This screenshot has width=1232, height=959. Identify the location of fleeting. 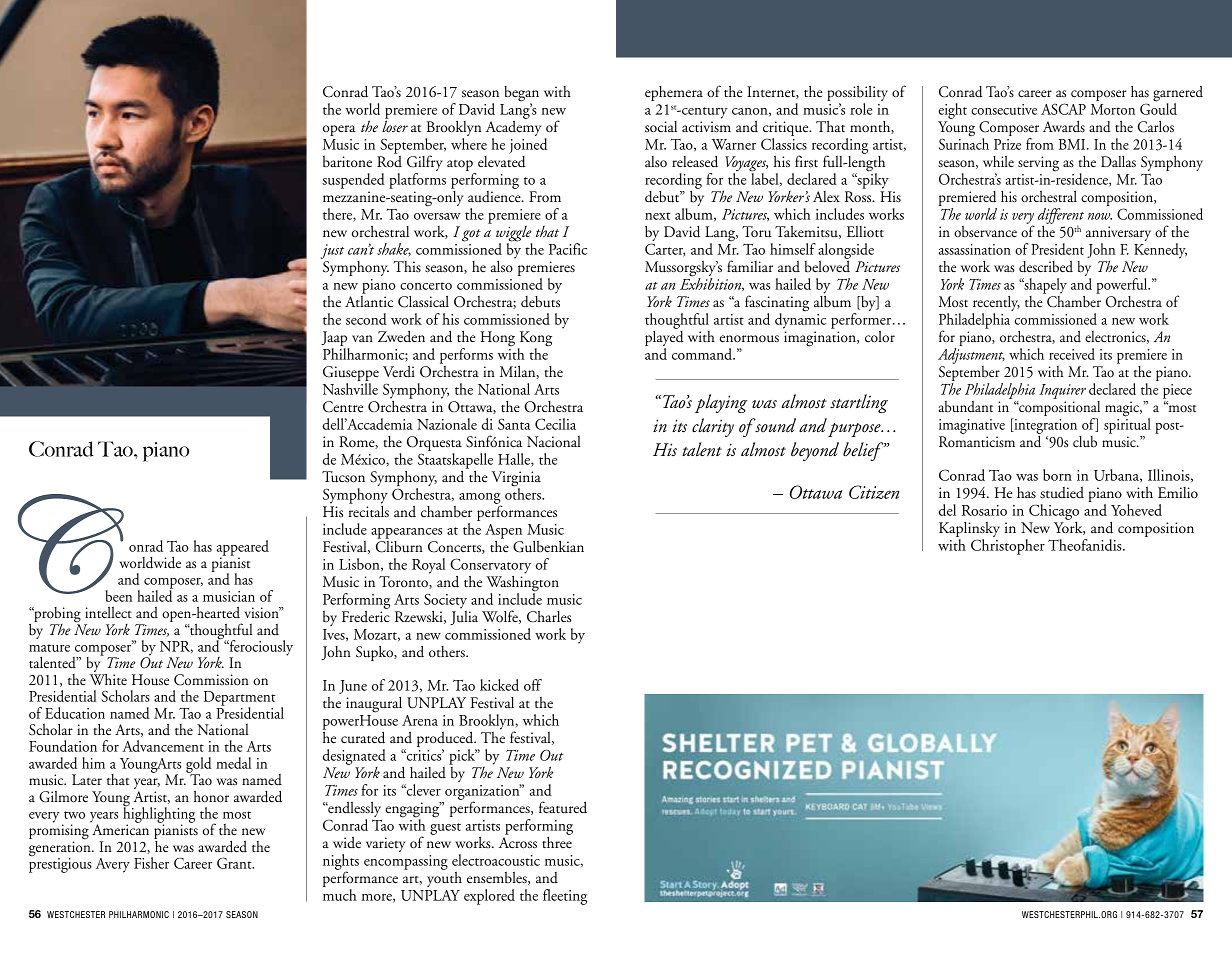
(565, 897).
